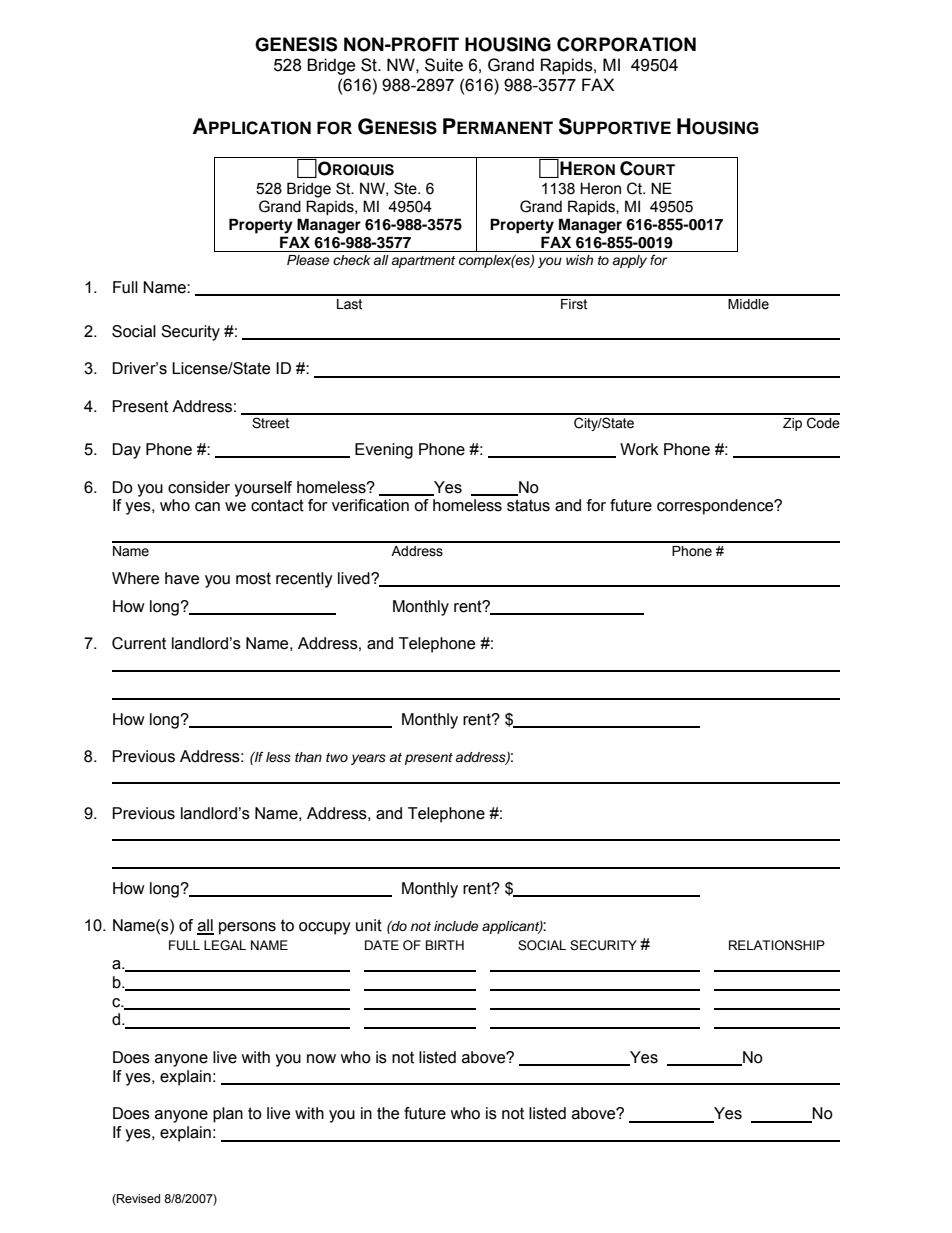  Describe the element at coordinates (777, 945) in the document. I see `RELATIONSHIP` at that location.
